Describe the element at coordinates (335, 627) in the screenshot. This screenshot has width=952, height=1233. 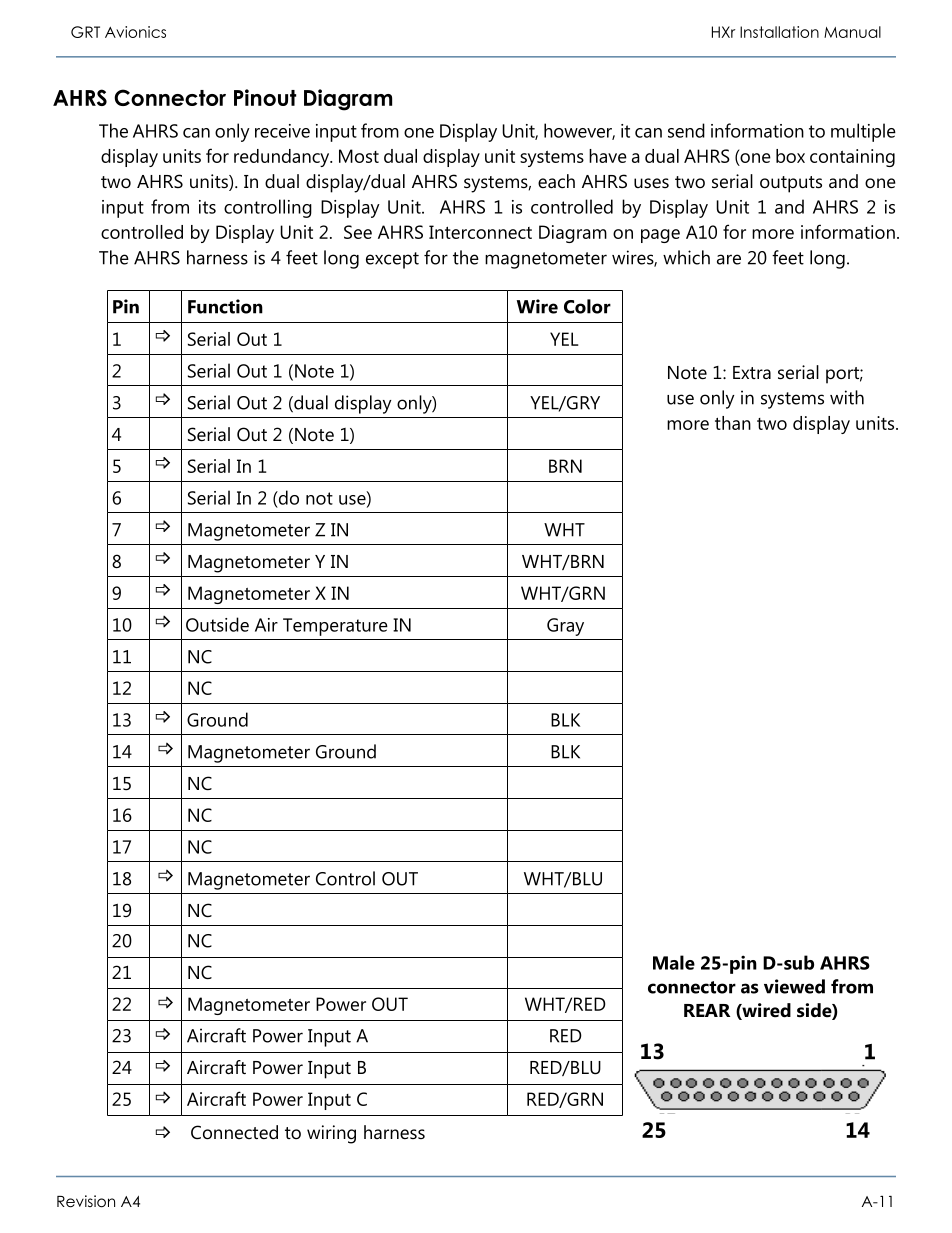
I see `Temperature` at that location.
